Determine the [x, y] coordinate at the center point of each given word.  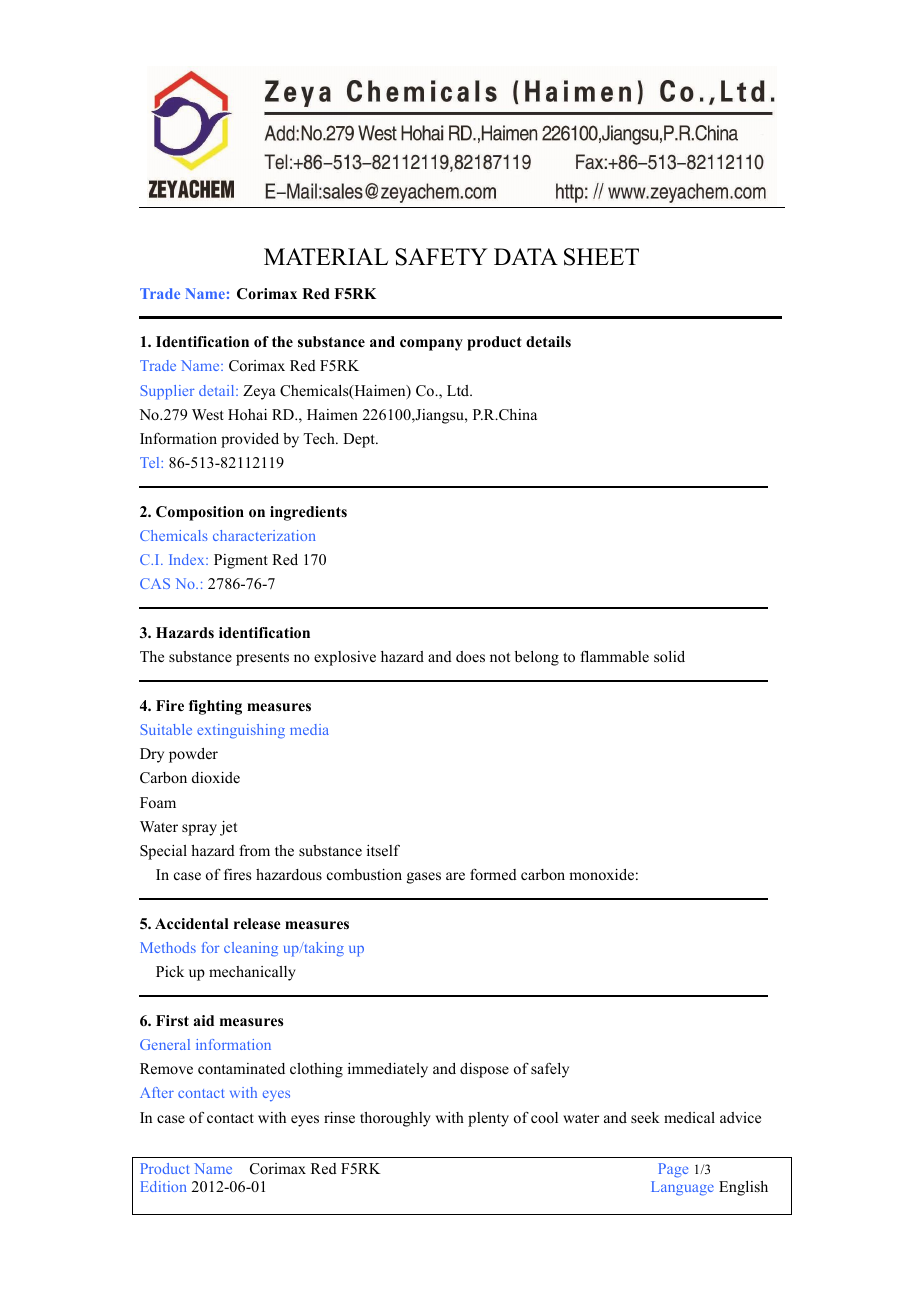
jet [228, 828]
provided [250, 440]
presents [262, 659]
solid [669, 656]
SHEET [601, 257]
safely [550, 1070]
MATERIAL [326, 256]
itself [383, 850]
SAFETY [442, 257]
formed [493, 874]
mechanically [252, 973]
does [470, 656]
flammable [615, 656]
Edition [164, 1186]
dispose [484, 1070]
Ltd [459, 390]
